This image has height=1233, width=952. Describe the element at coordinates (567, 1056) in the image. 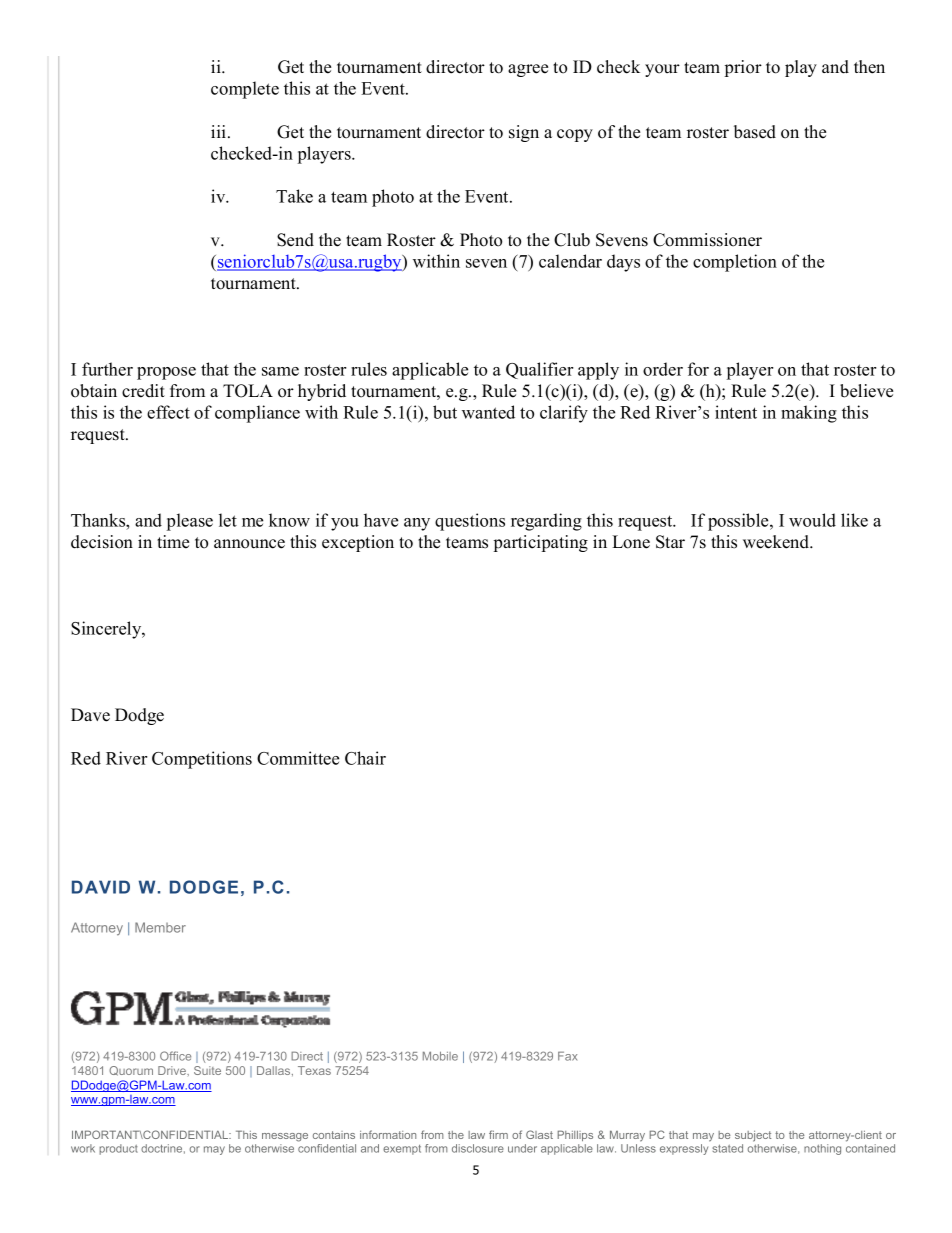

I see `Fax` at that location.
